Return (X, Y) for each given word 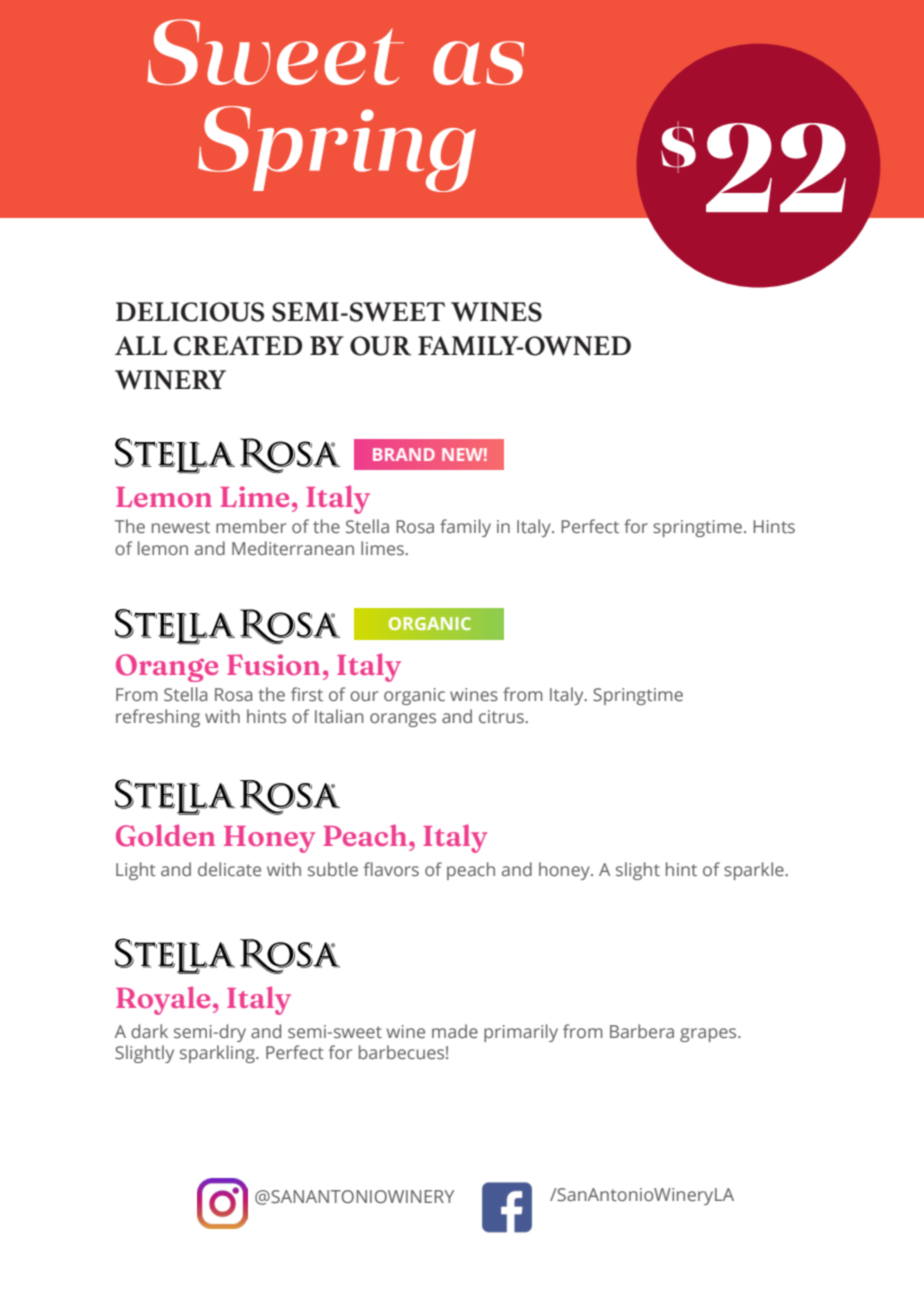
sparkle (755, 871)
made (455, 1031)
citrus (502, 716)
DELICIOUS (190, 312)
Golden (165, 835)
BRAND (404, 454)
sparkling (218, 1054)
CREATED (238, 346)
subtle (333, 869)
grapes (709, 1035)
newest (181, 527)
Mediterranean (293, 548)
